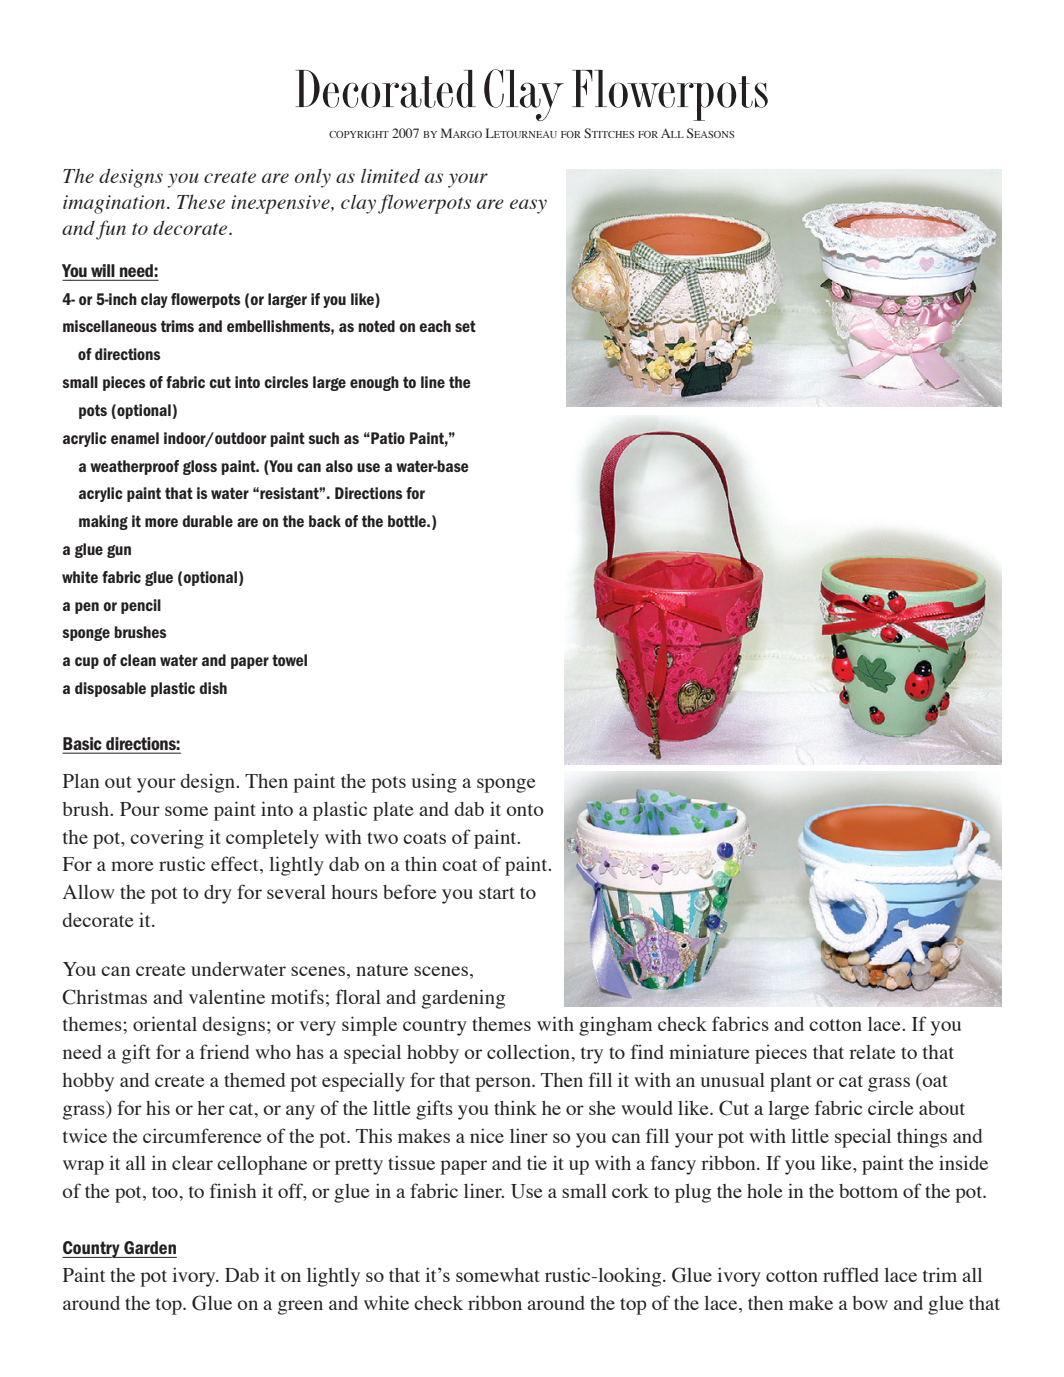  Describe the element at coordinates (525, 810) in the document. I see `onto` at that location.
